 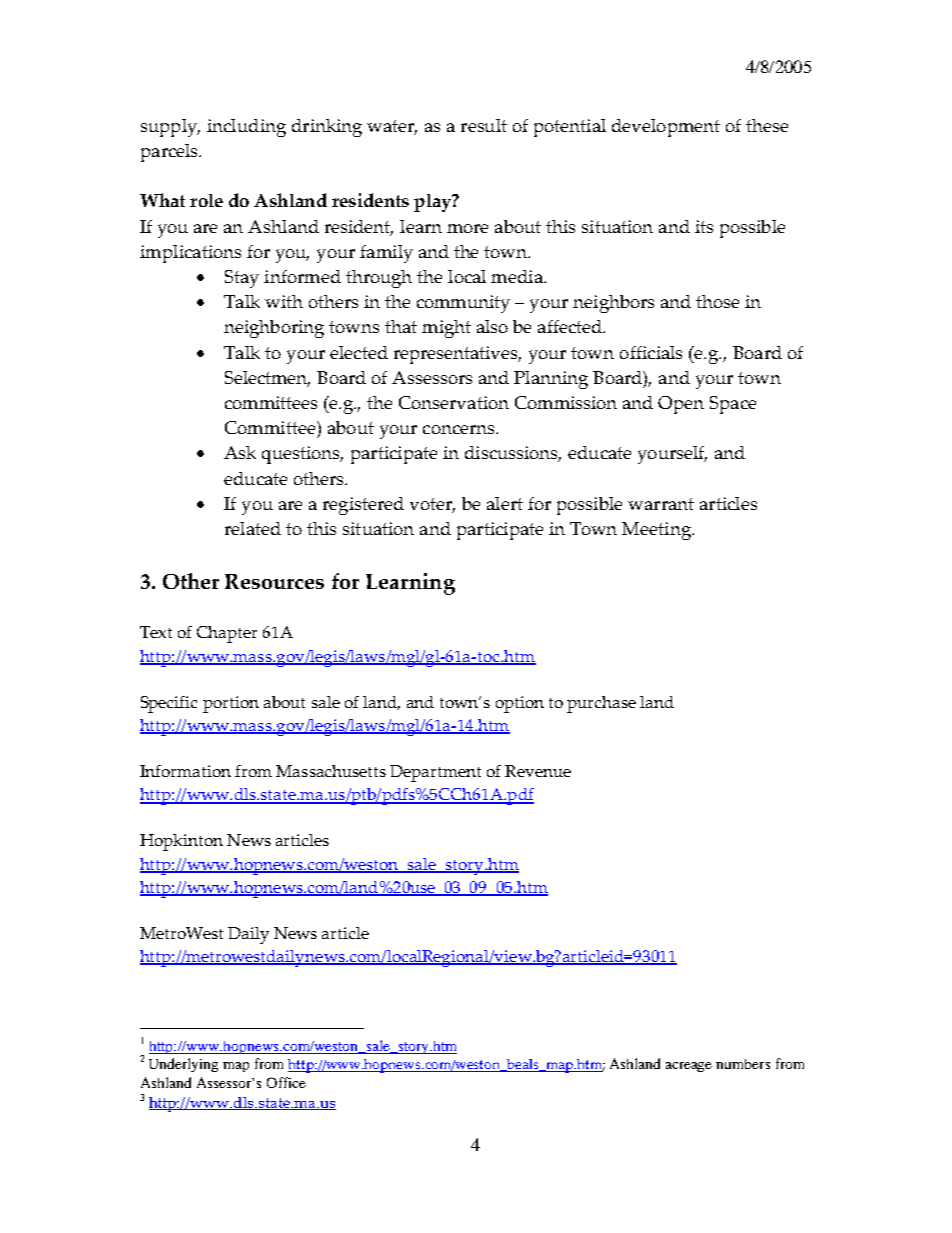 I want to click on Office, so click(x=286, y=1082).
